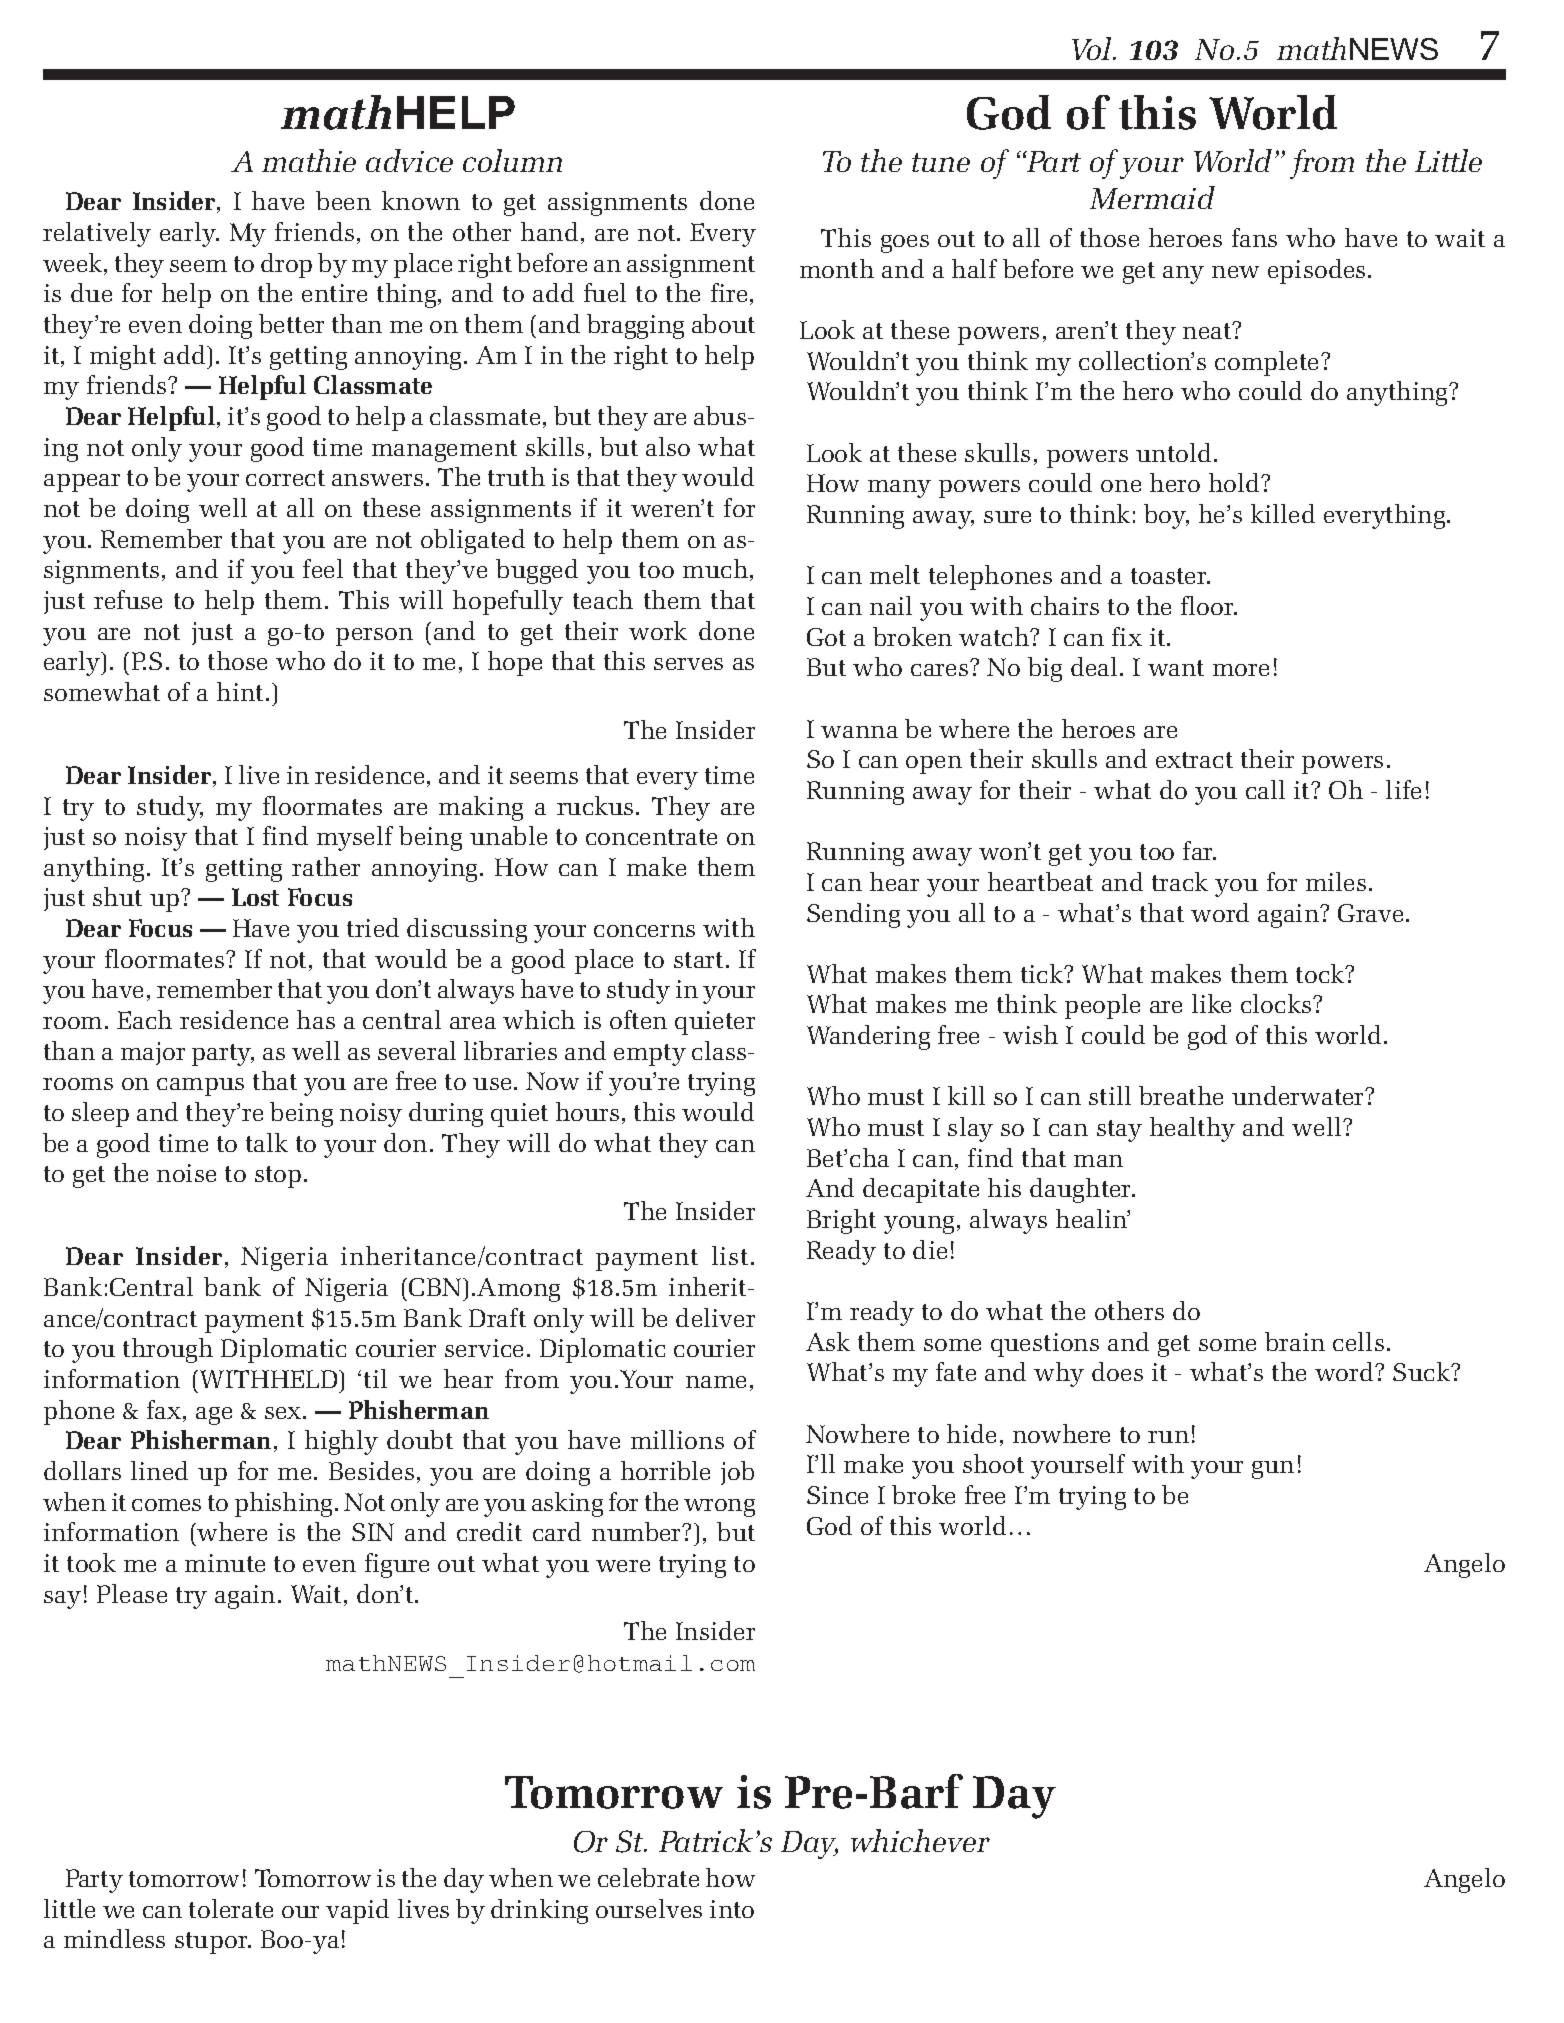  Describe the element at coordinates (316, 1019) in the image. I see `has` at that location.
